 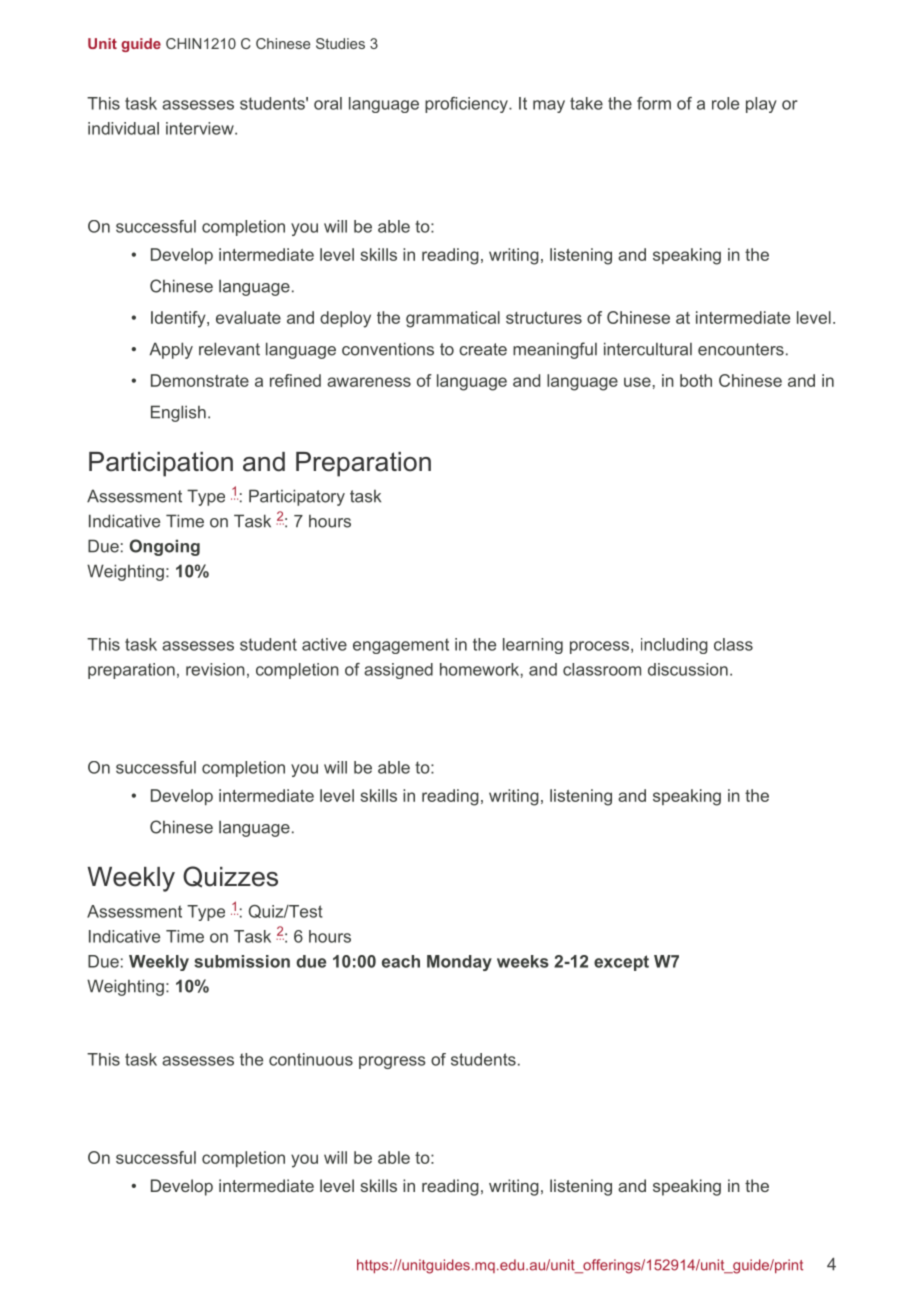 What do you see at coordinates (398, 671) in the image?
I see `assigned` at bounding box center [398, 671].
